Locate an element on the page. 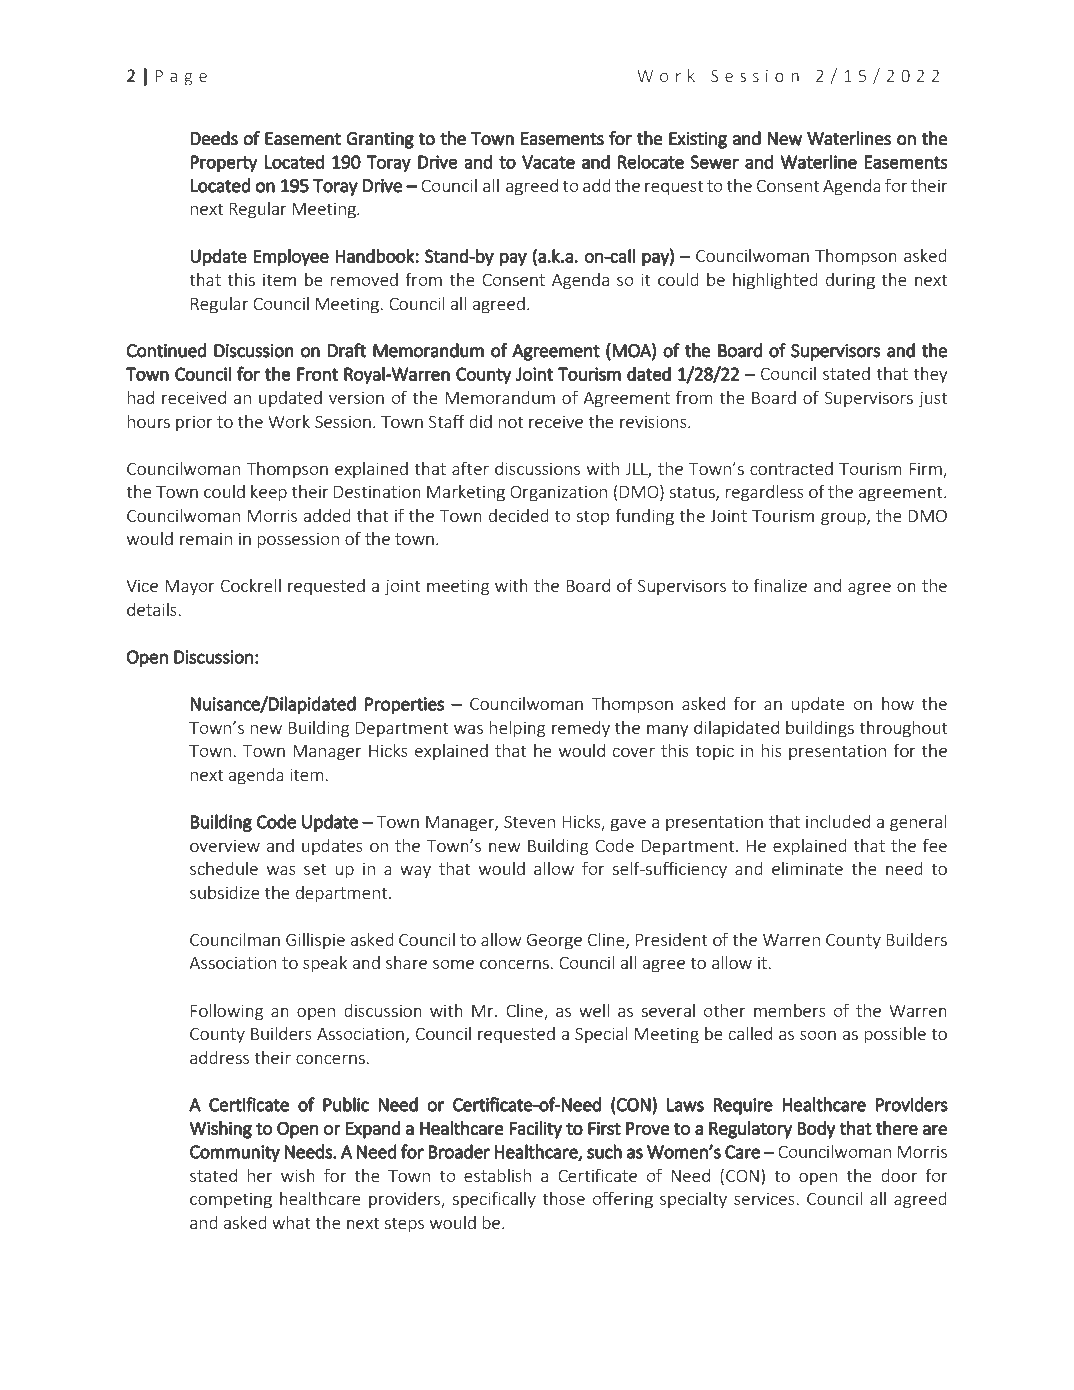 Image resolution: width=1074 pixels, height=1390 pixels. George is located at coordinates (554, 942).
